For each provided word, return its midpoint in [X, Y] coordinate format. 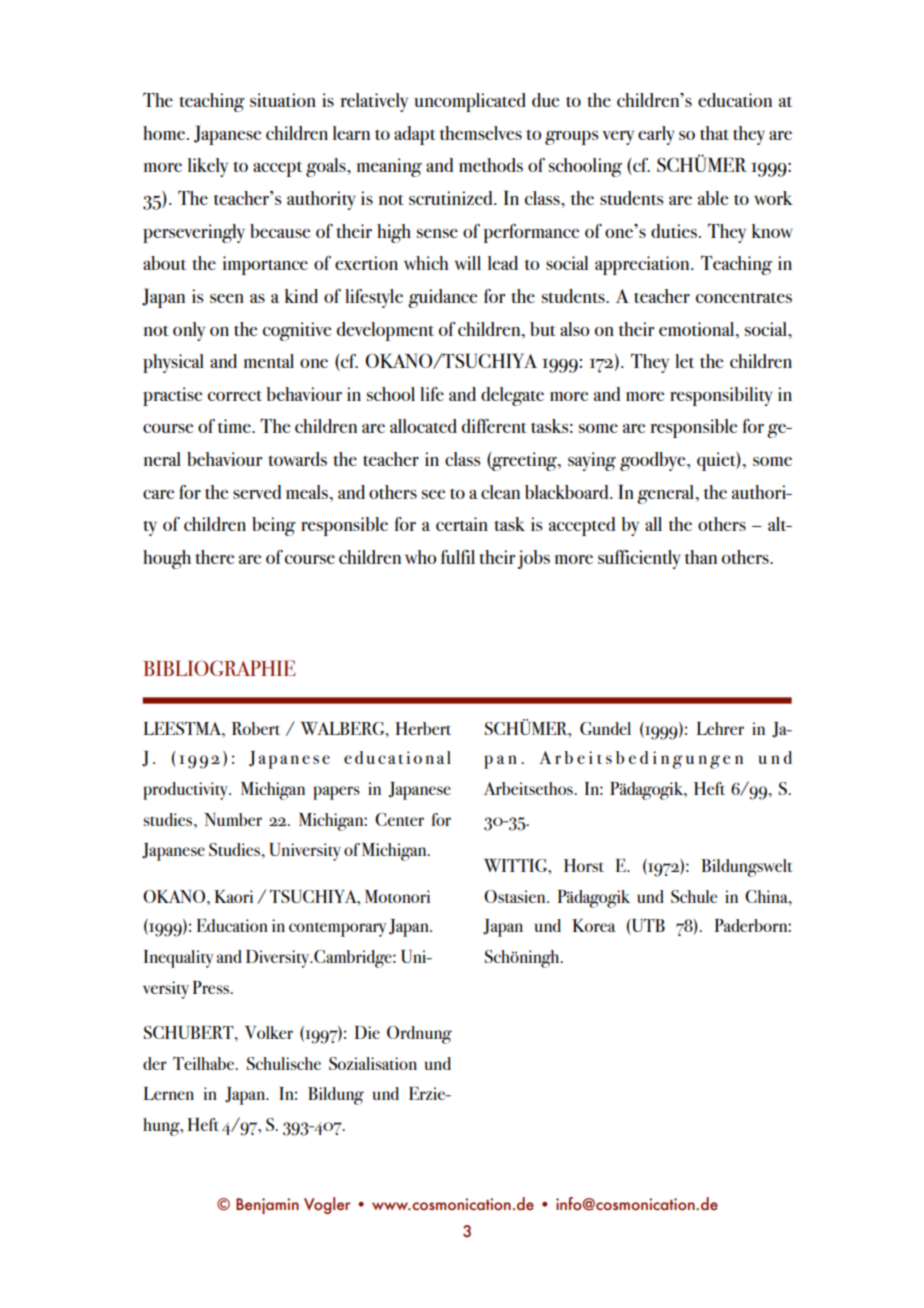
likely [208, 167]
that [714, 133]
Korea [594, 925]
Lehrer [720, 728]
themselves [480, 133]
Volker [269, 1032]
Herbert [423, 728]
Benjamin [267, 1206]
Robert [256, 728]
